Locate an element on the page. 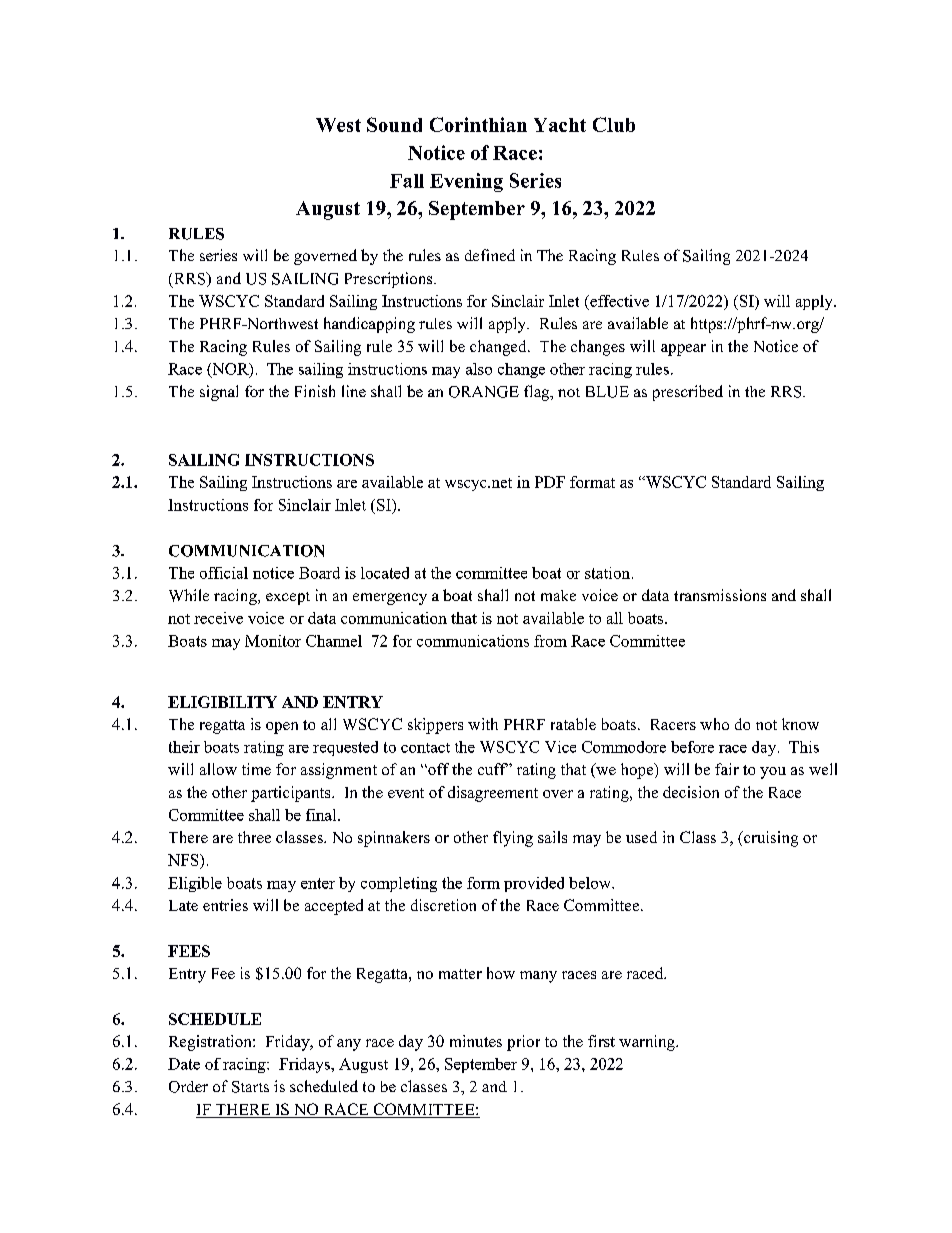 This document has width=952, height=1233. prescribed is located at coordinates (688, 393).
